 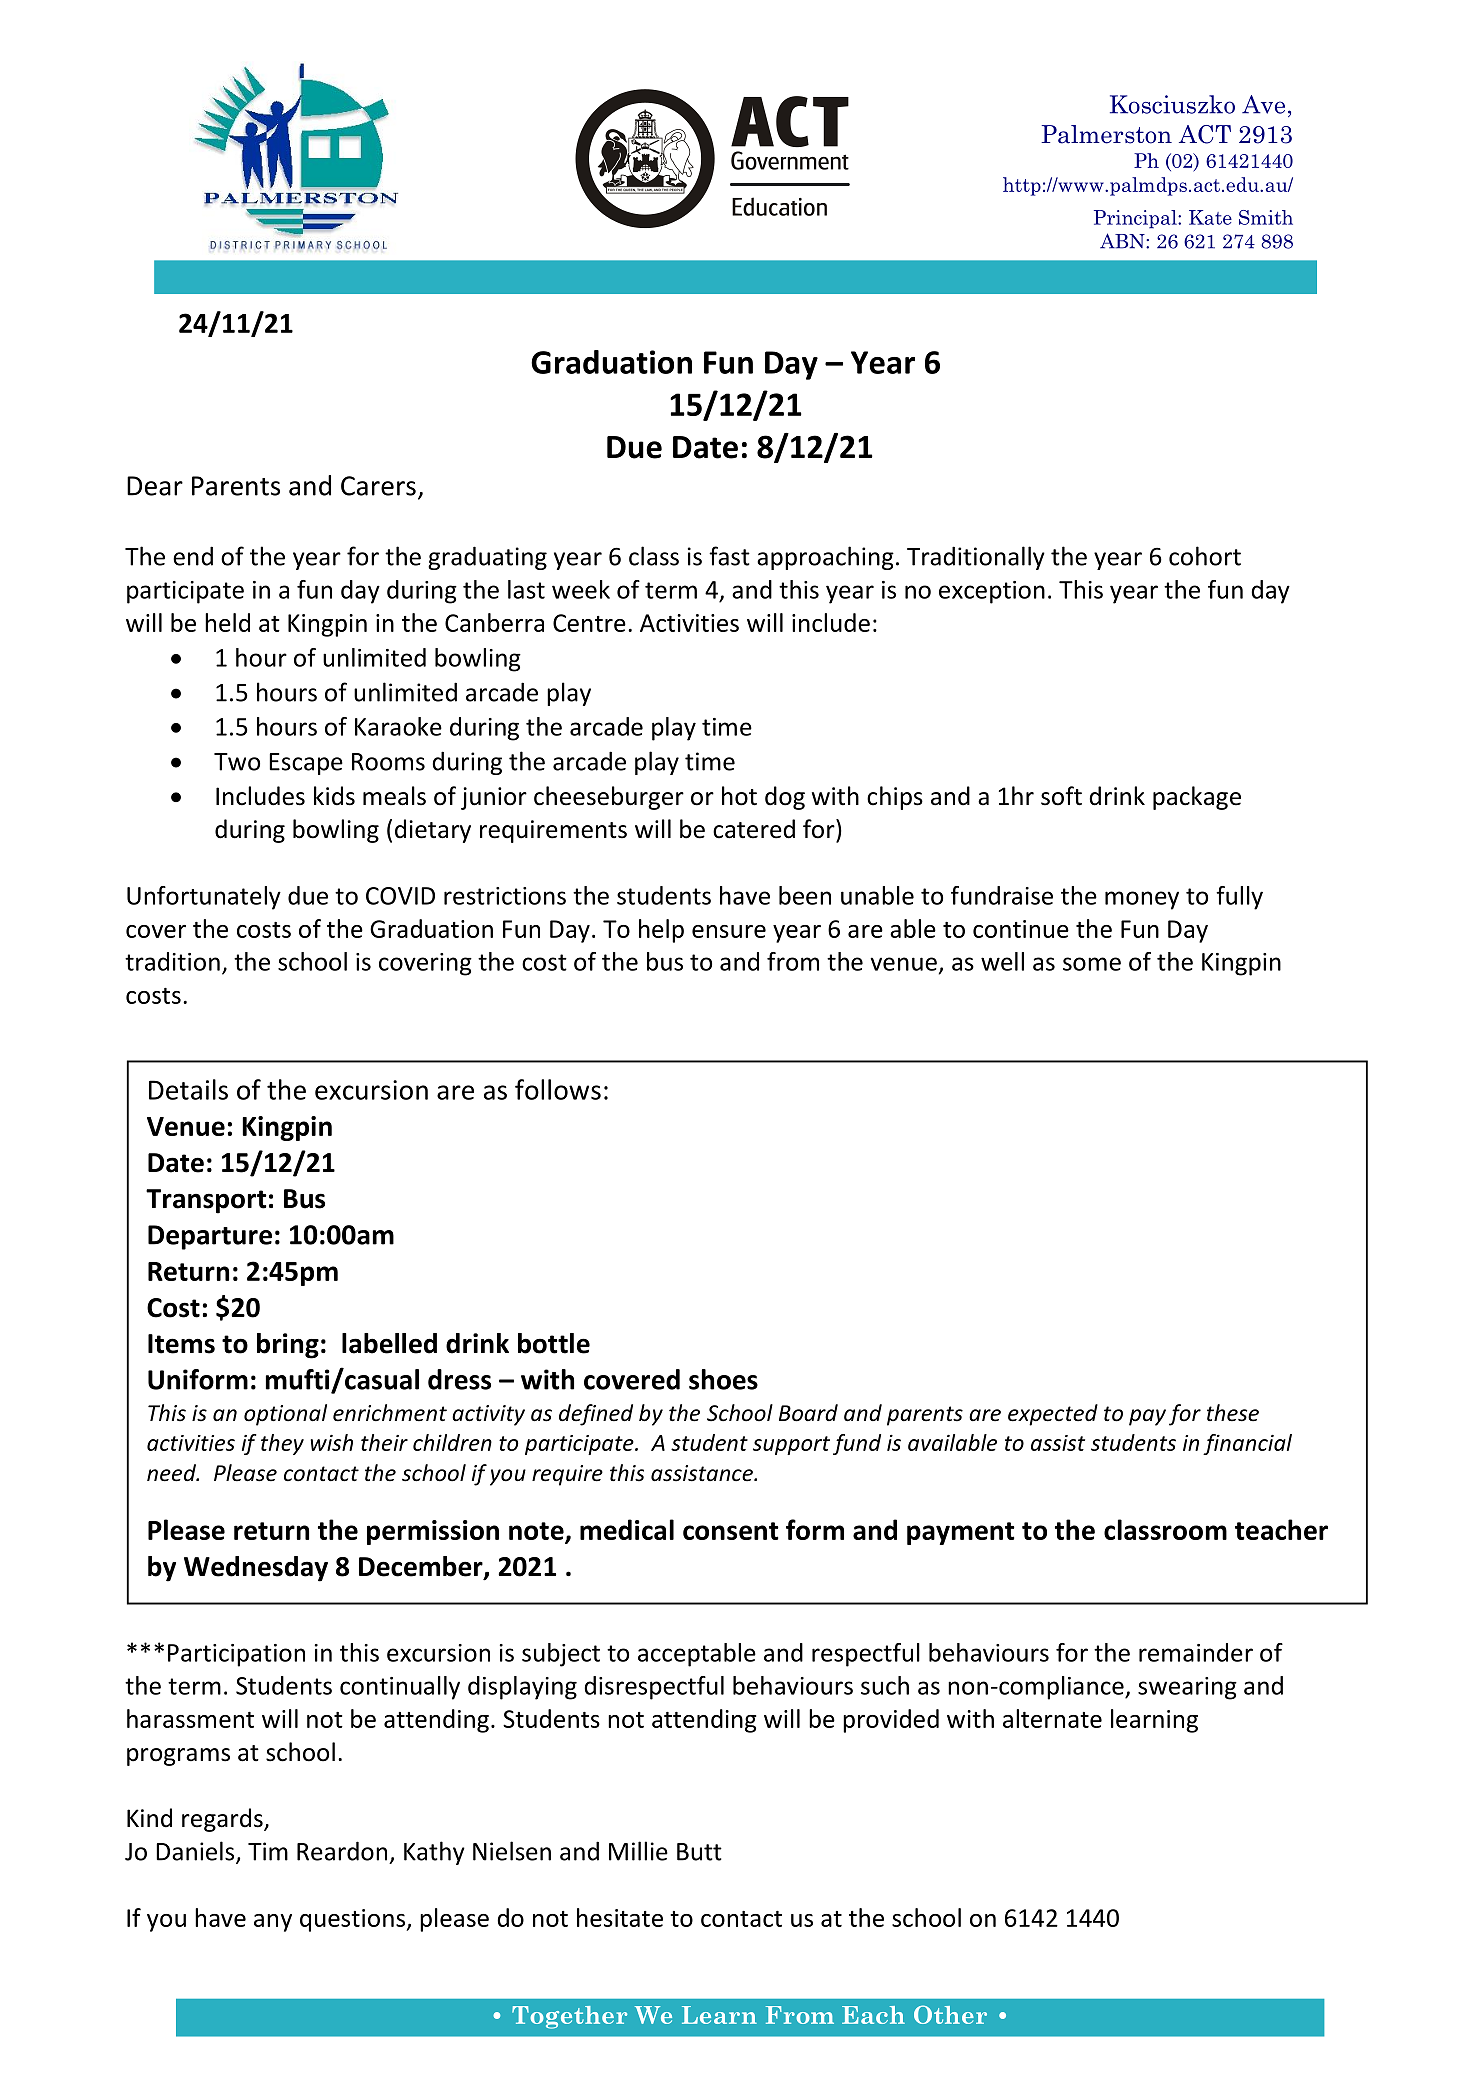 I want to click on ABN, so click(x=1123, y=241).
